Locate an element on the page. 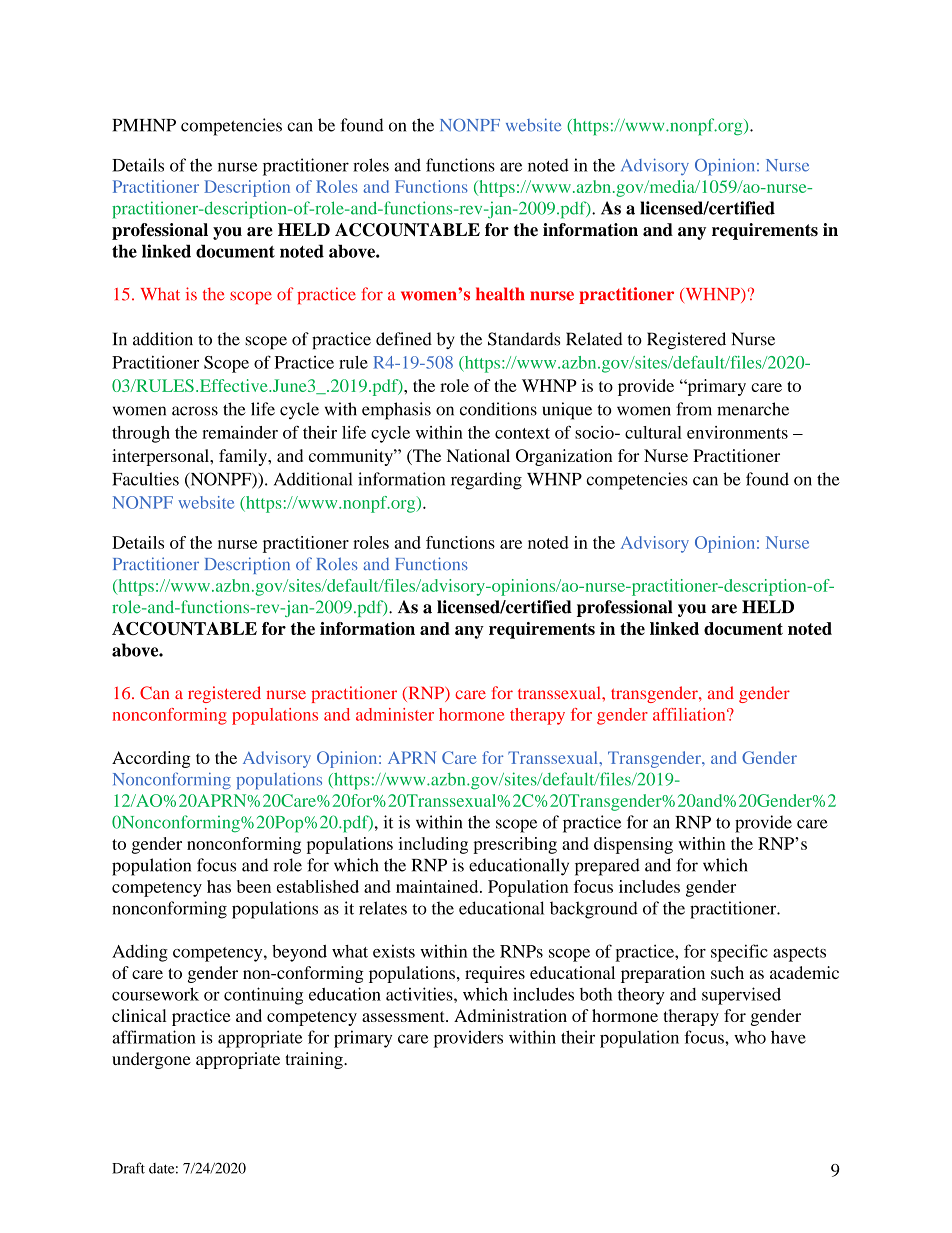 The width and height of the document is (952, 1233). health is located at coordinates (500, 294).
